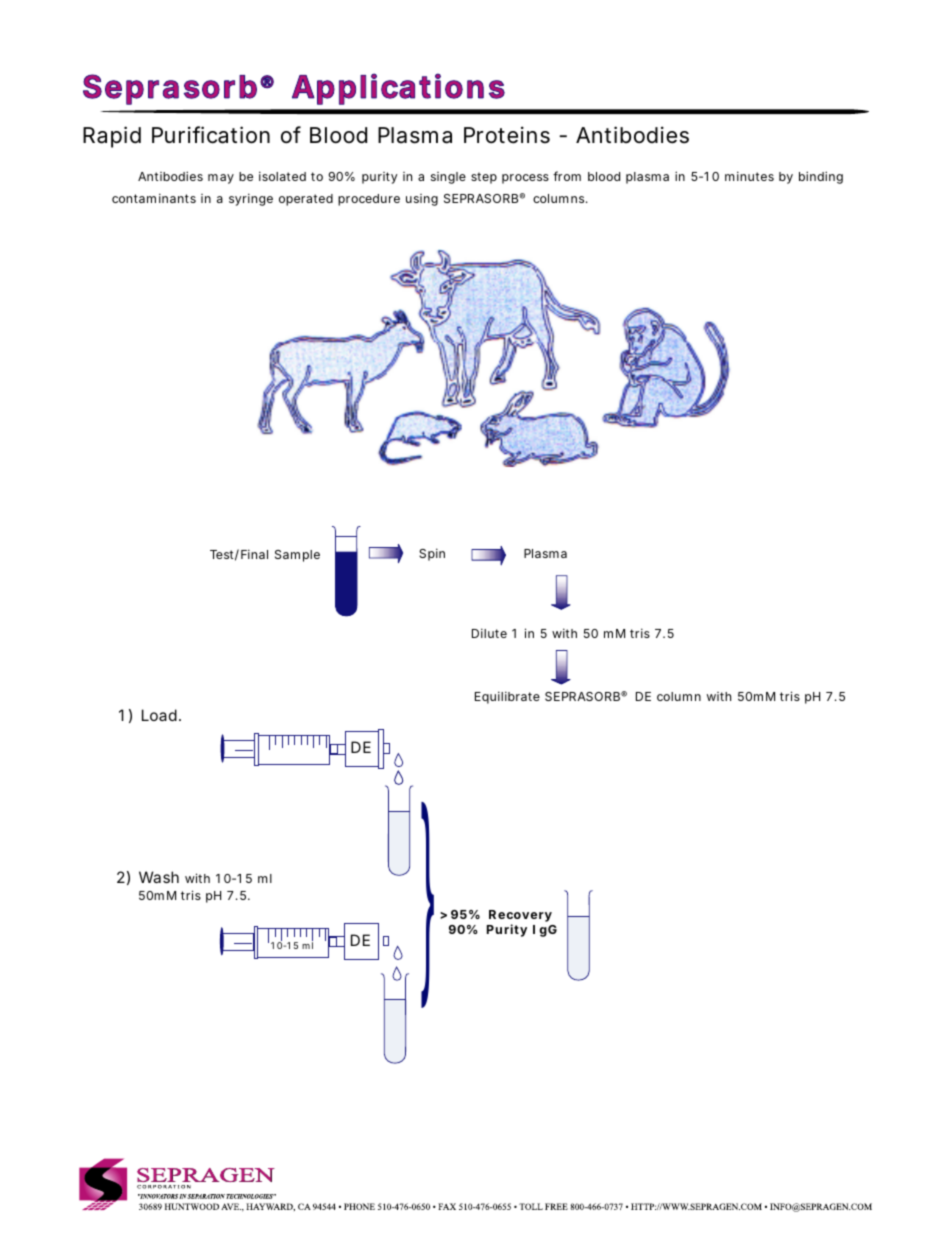 Image resolution: width=952 pixels, height=1233 pixels. Describe the element at coordinates (432, 554) in the page. I see `Spin` at that location.
